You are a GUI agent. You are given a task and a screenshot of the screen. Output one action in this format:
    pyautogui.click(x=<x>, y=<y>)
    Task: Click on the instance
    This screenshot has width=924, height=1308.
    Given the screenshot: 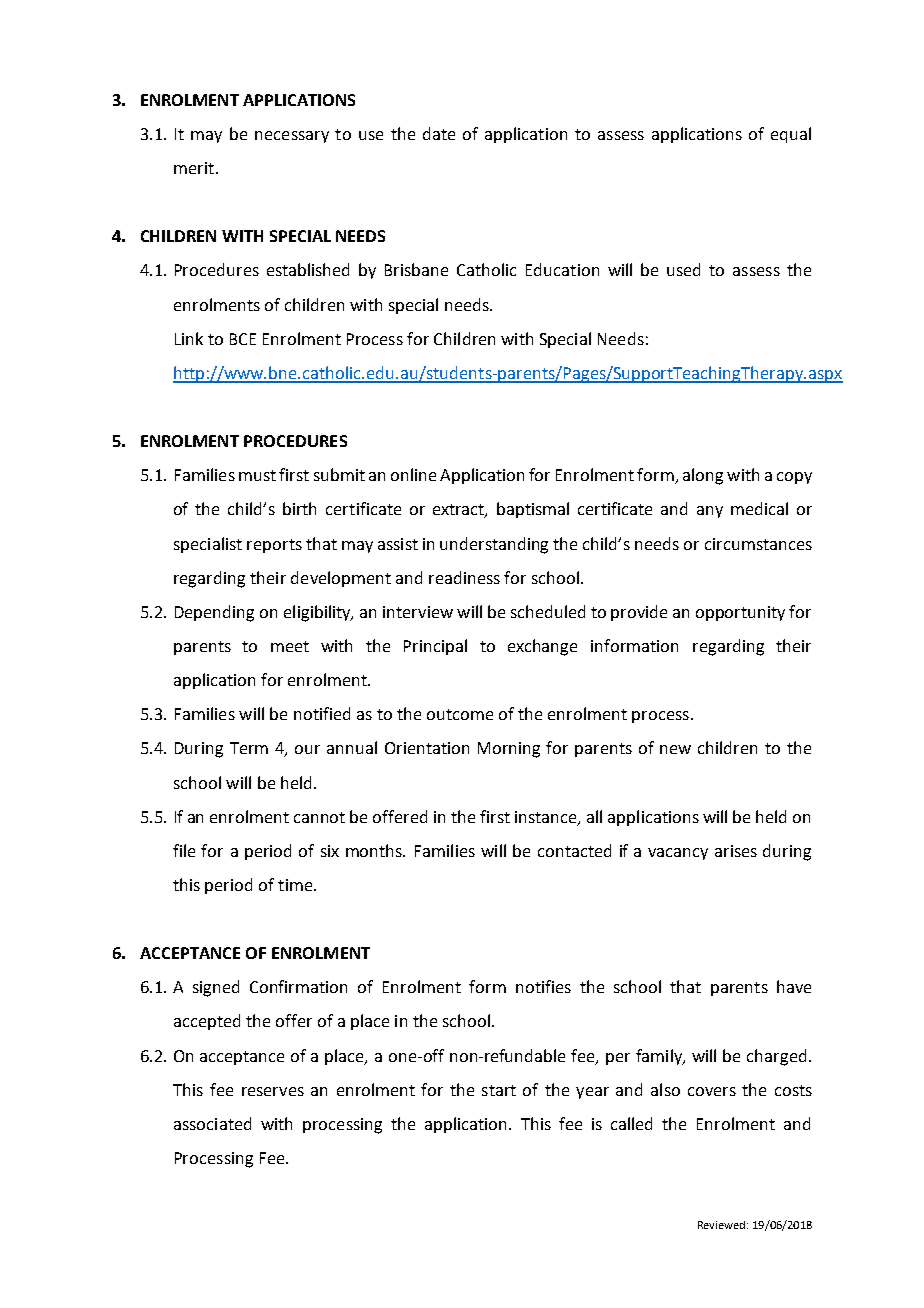 What is the action you would take?
    pyautogui.click(x=547, y=818)
